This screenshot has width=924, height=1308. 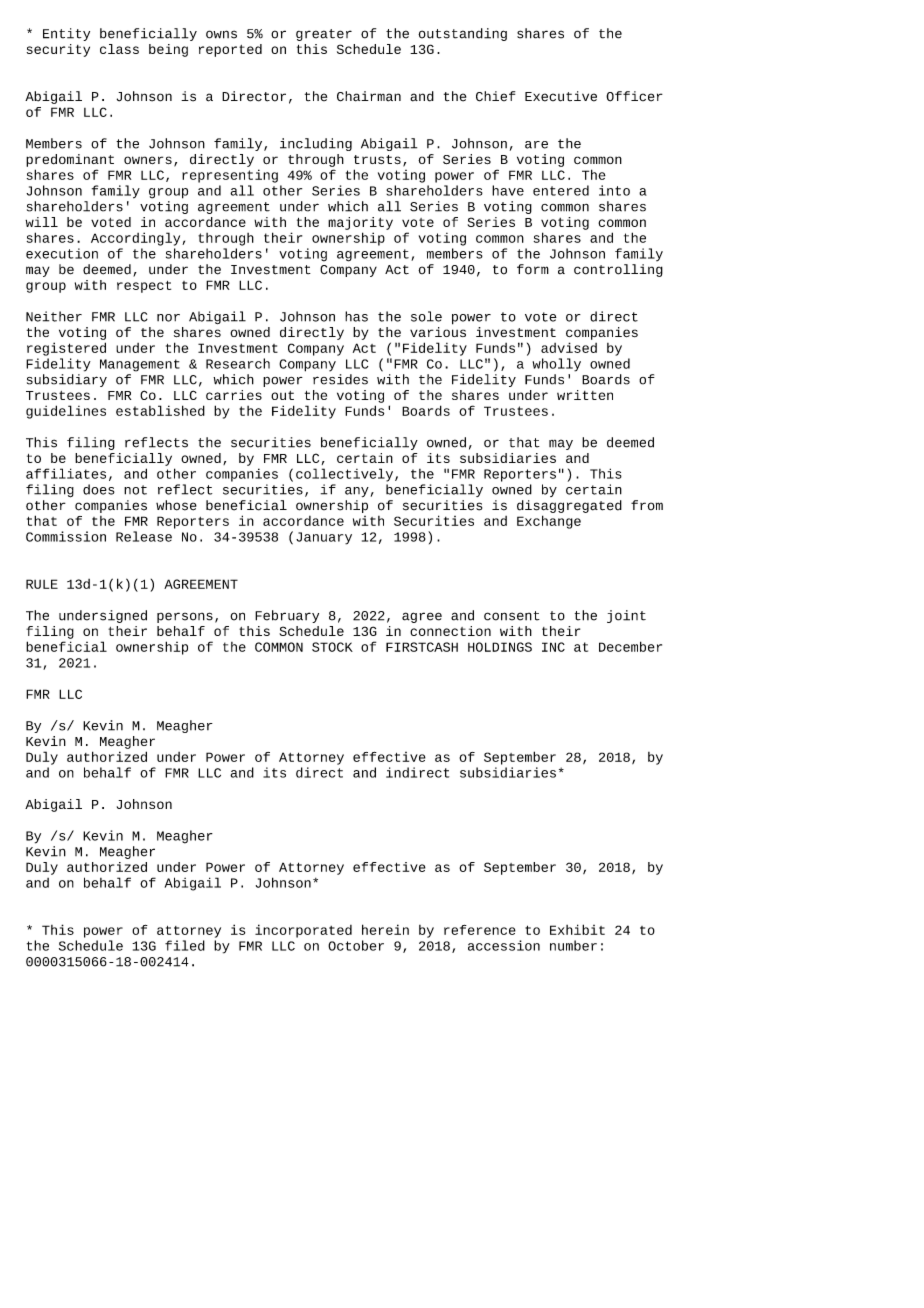 I want to click on Executive, so click(x=561, y=96).
